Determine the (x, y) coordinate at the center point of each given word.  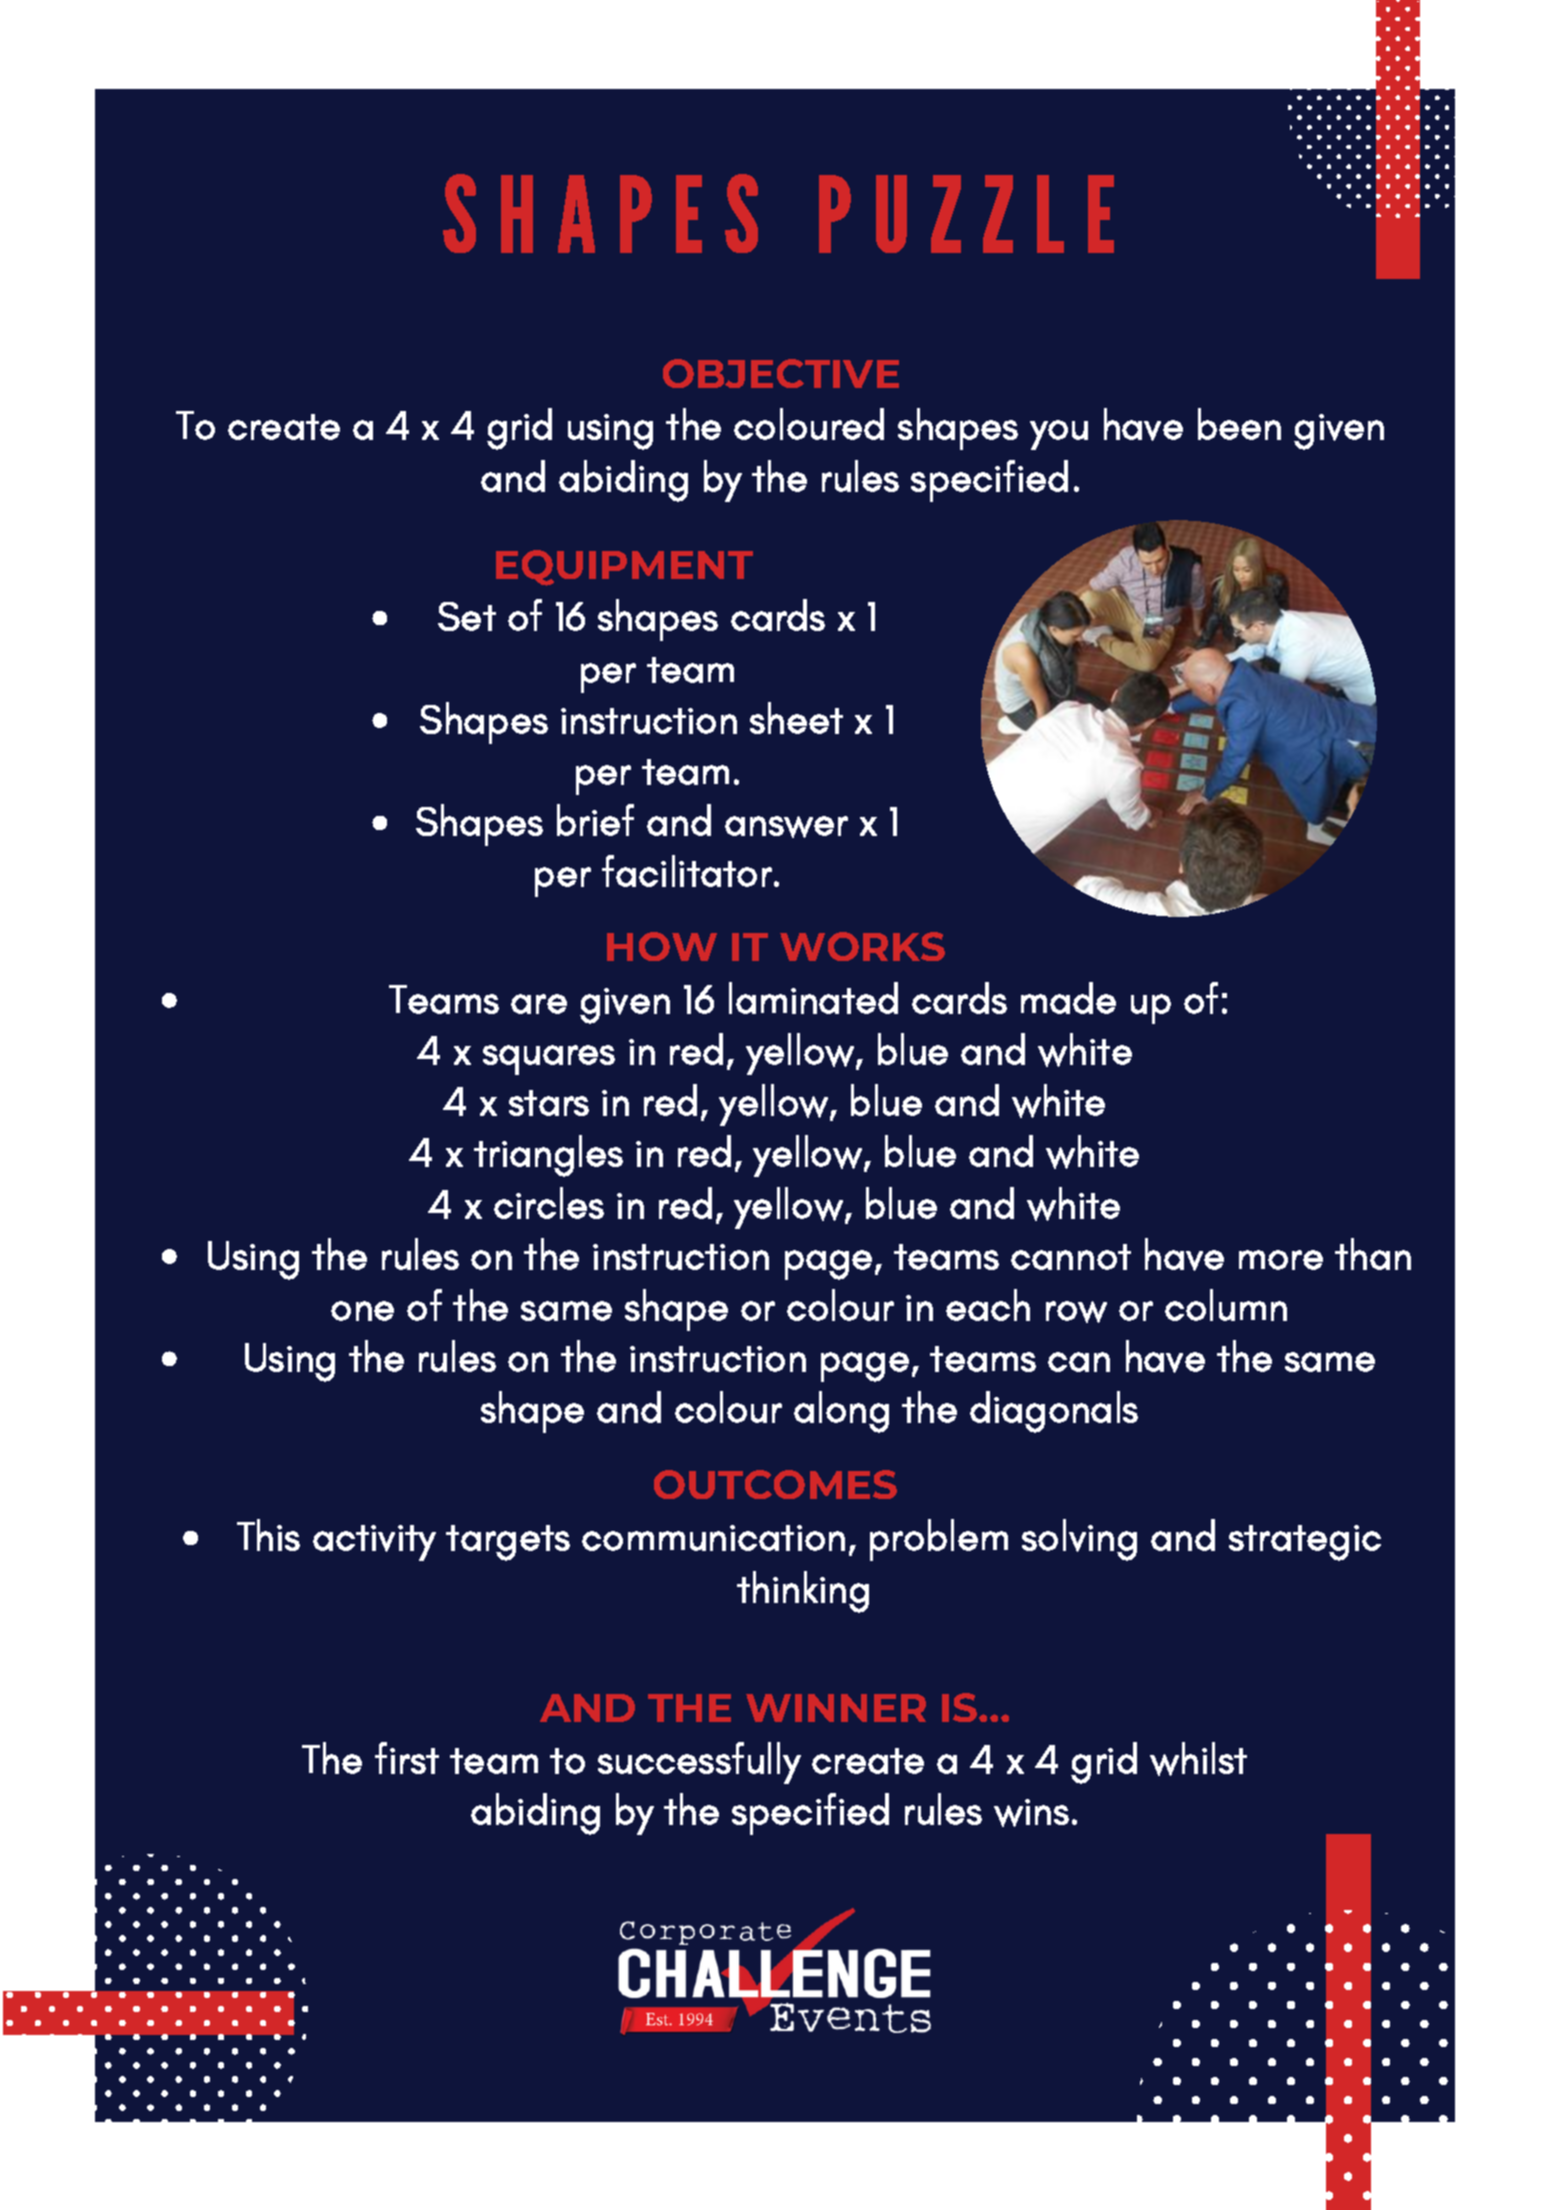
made (1068, 998)
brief (595, 820)
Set (467, 616)
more (1281, 1260)
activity (374, 1543)
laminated (813, 998)
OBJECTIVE (781, 373)
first (407, 1758)
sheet (796, 718)
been (1239, 424)
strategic (1305, 1543)
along (841, 1412)
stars (549, 1103)
